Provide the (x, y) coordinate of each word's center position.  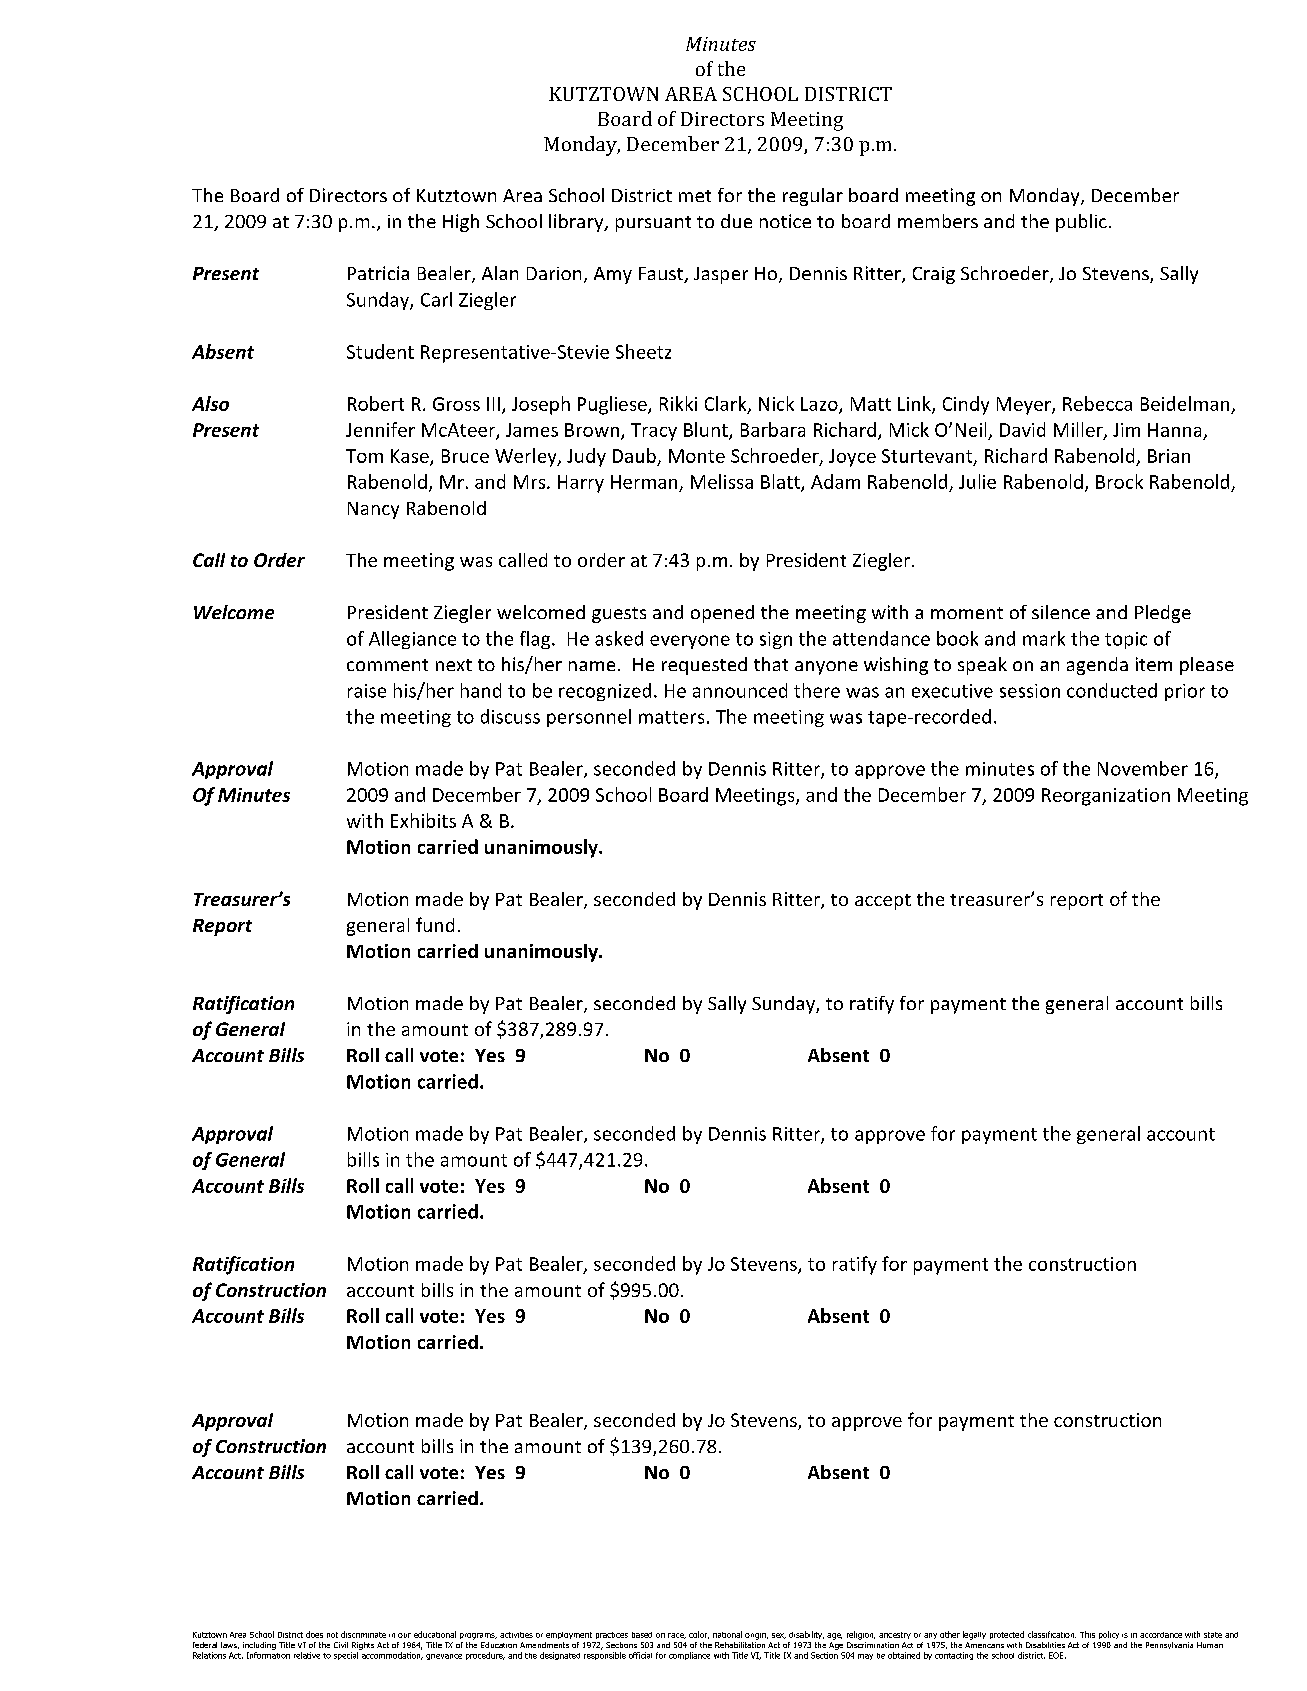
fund (435, 924)
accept (883, 902)
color (699, 1635)
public (1081, 223)
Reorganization (1106, 797)
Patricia (378, 273)
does (314, 1634)
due (736, 221)
